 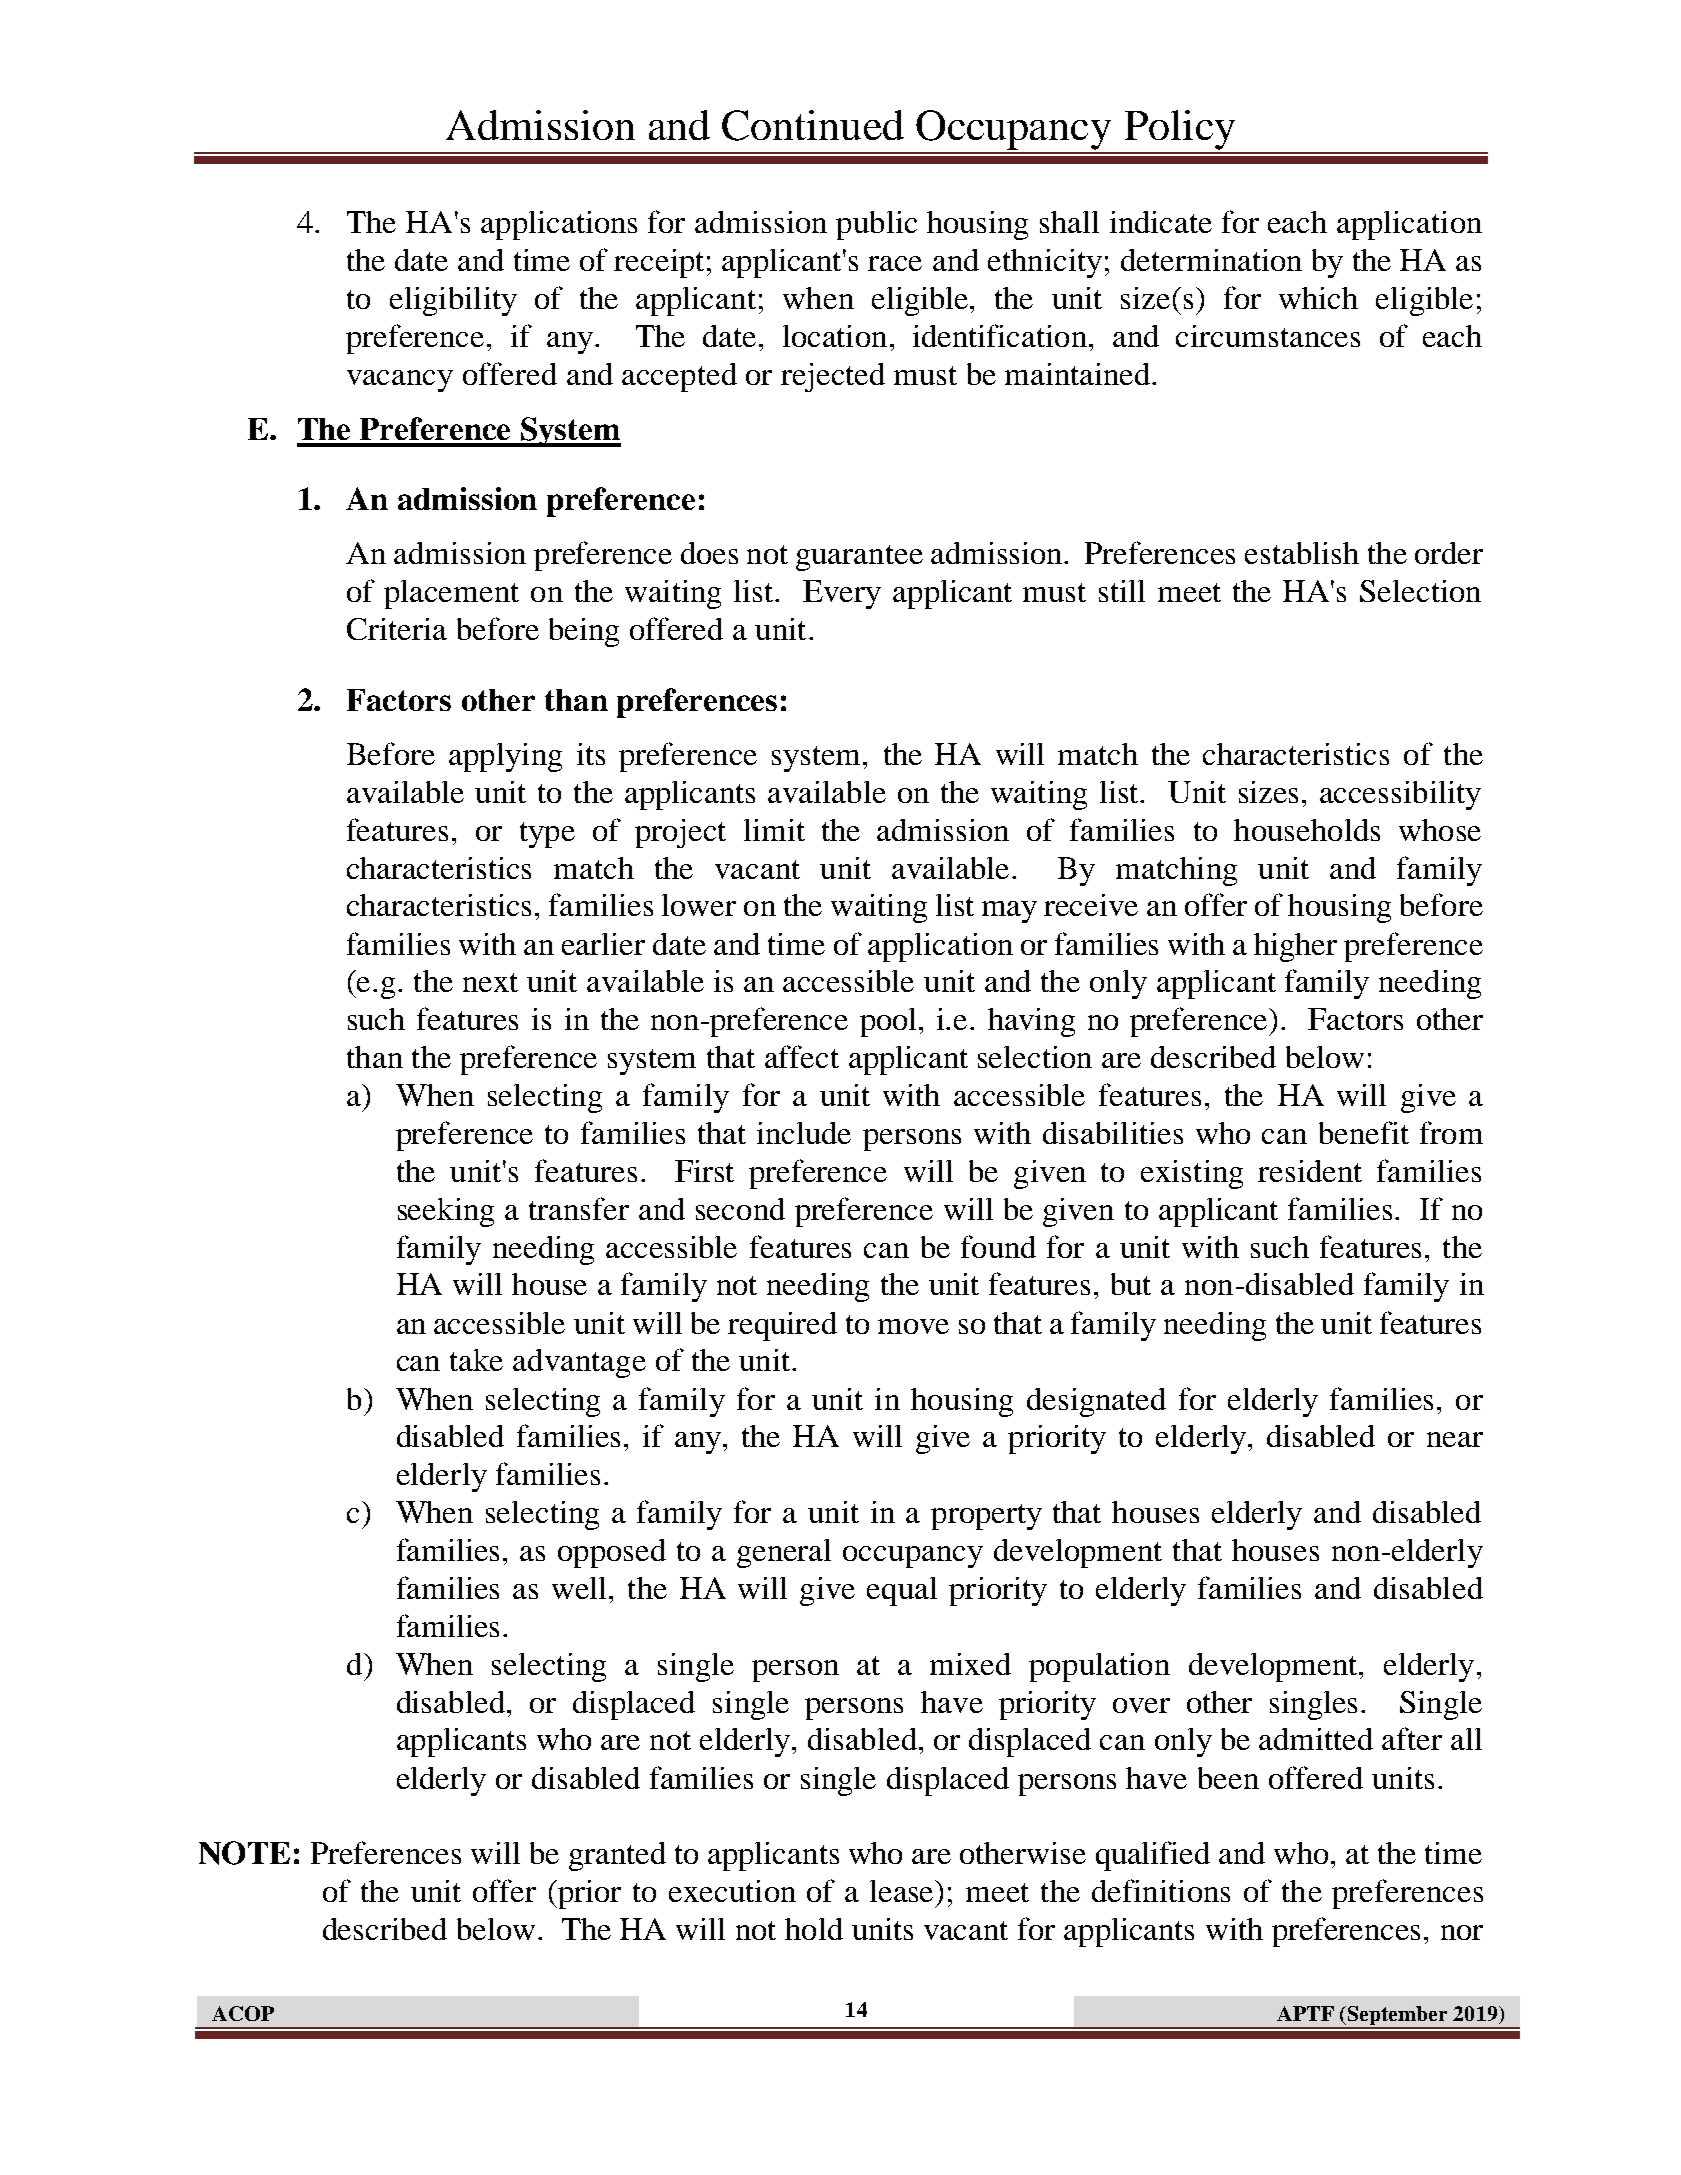 What do you see at coordinates (453, 301) in the screenshot?
I see `eligibility` at bounding box center [453, 301].
